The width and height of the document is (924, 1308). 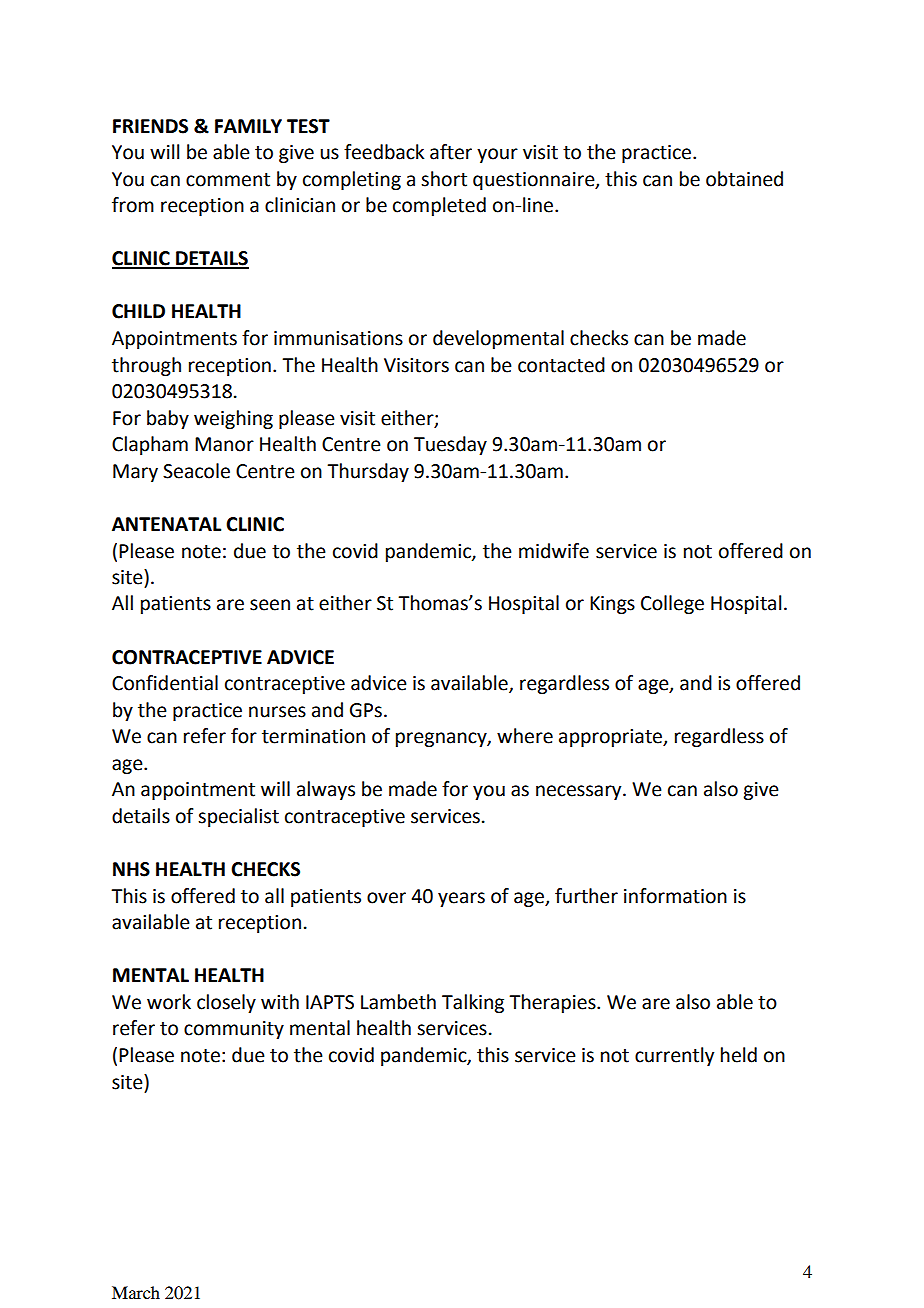 I want to click on years, so click(x=461, y=899).
